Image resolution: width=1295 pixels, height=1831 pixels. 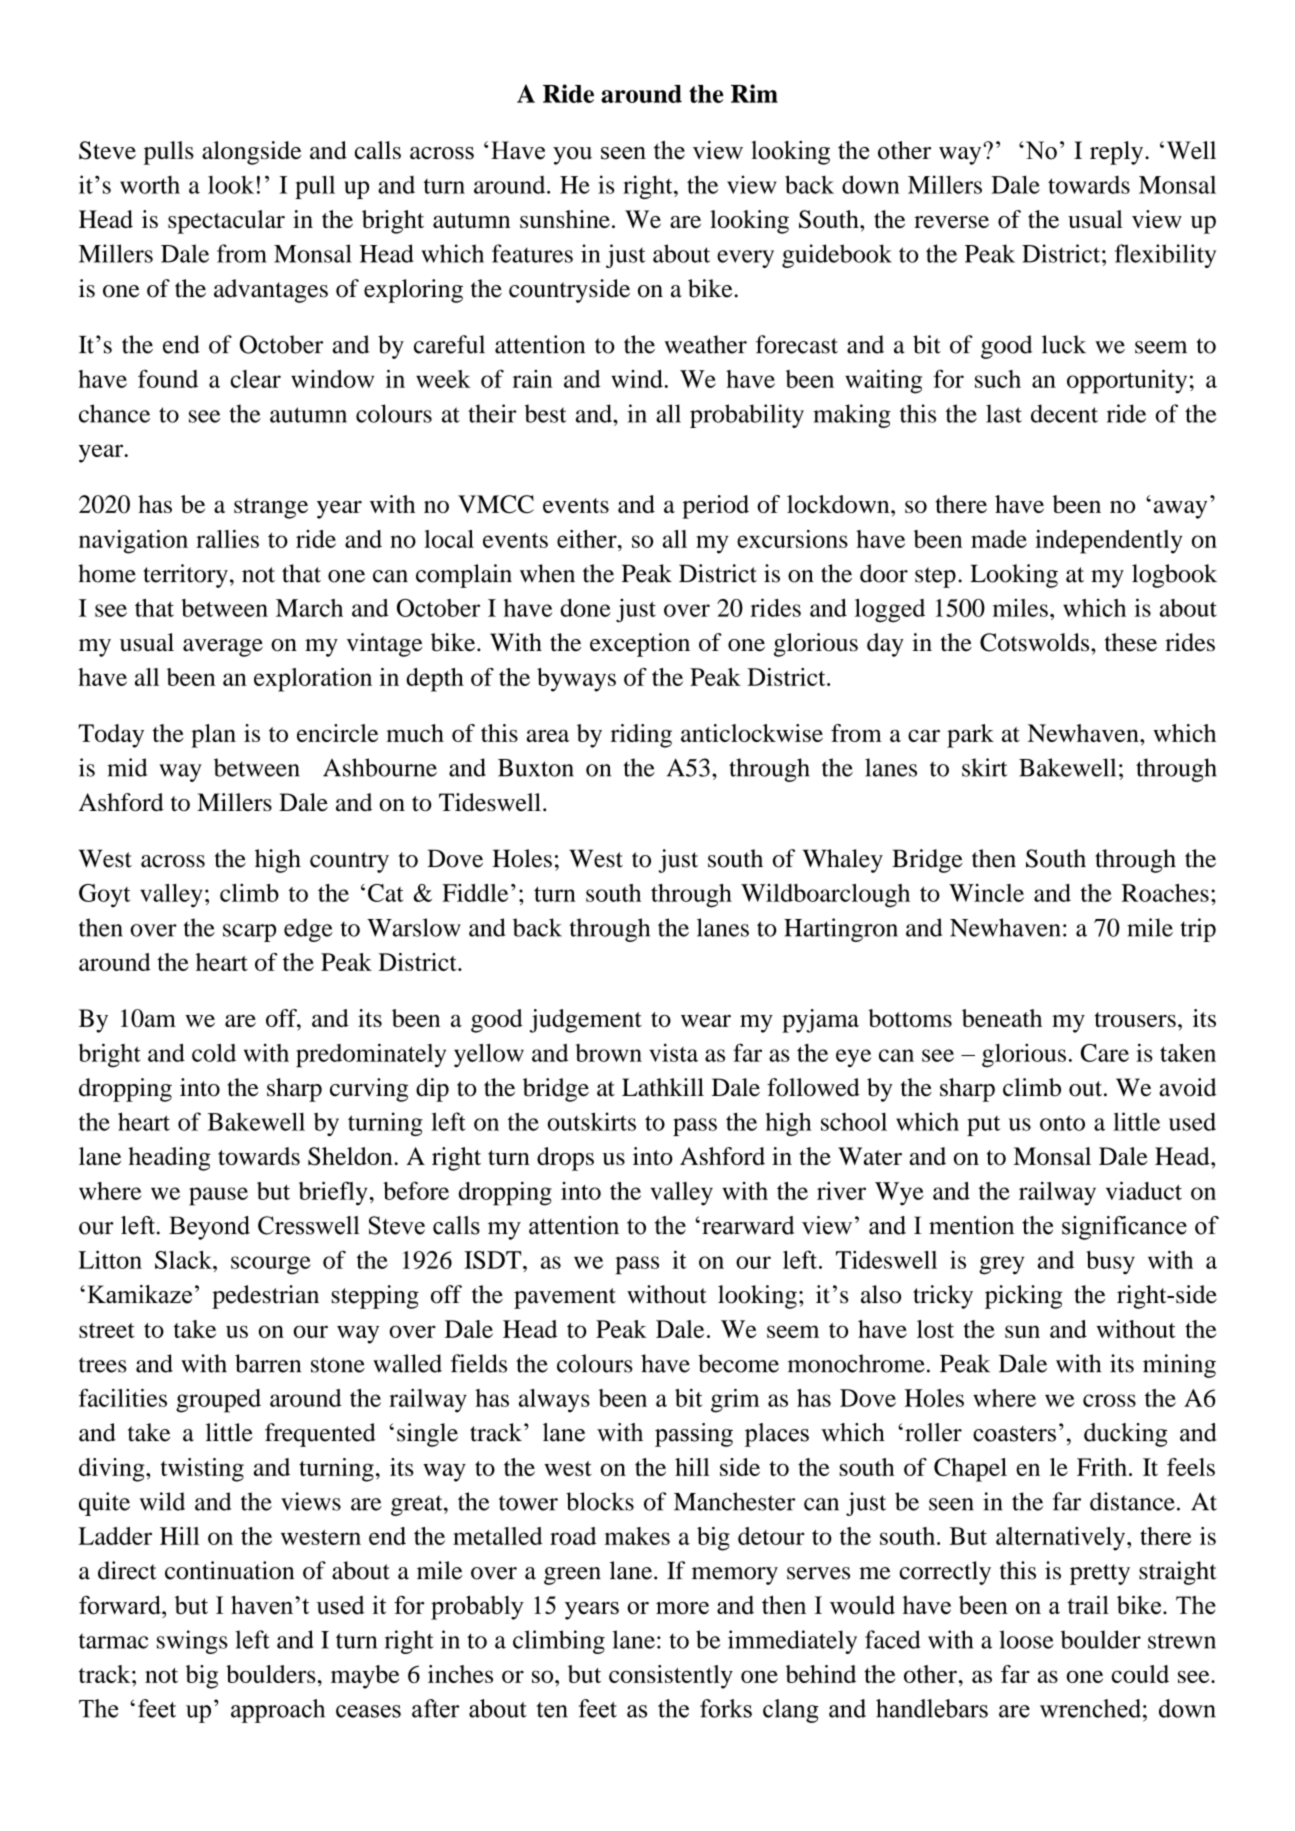 I want to click on sunshine, so click(x=565, y=219).
